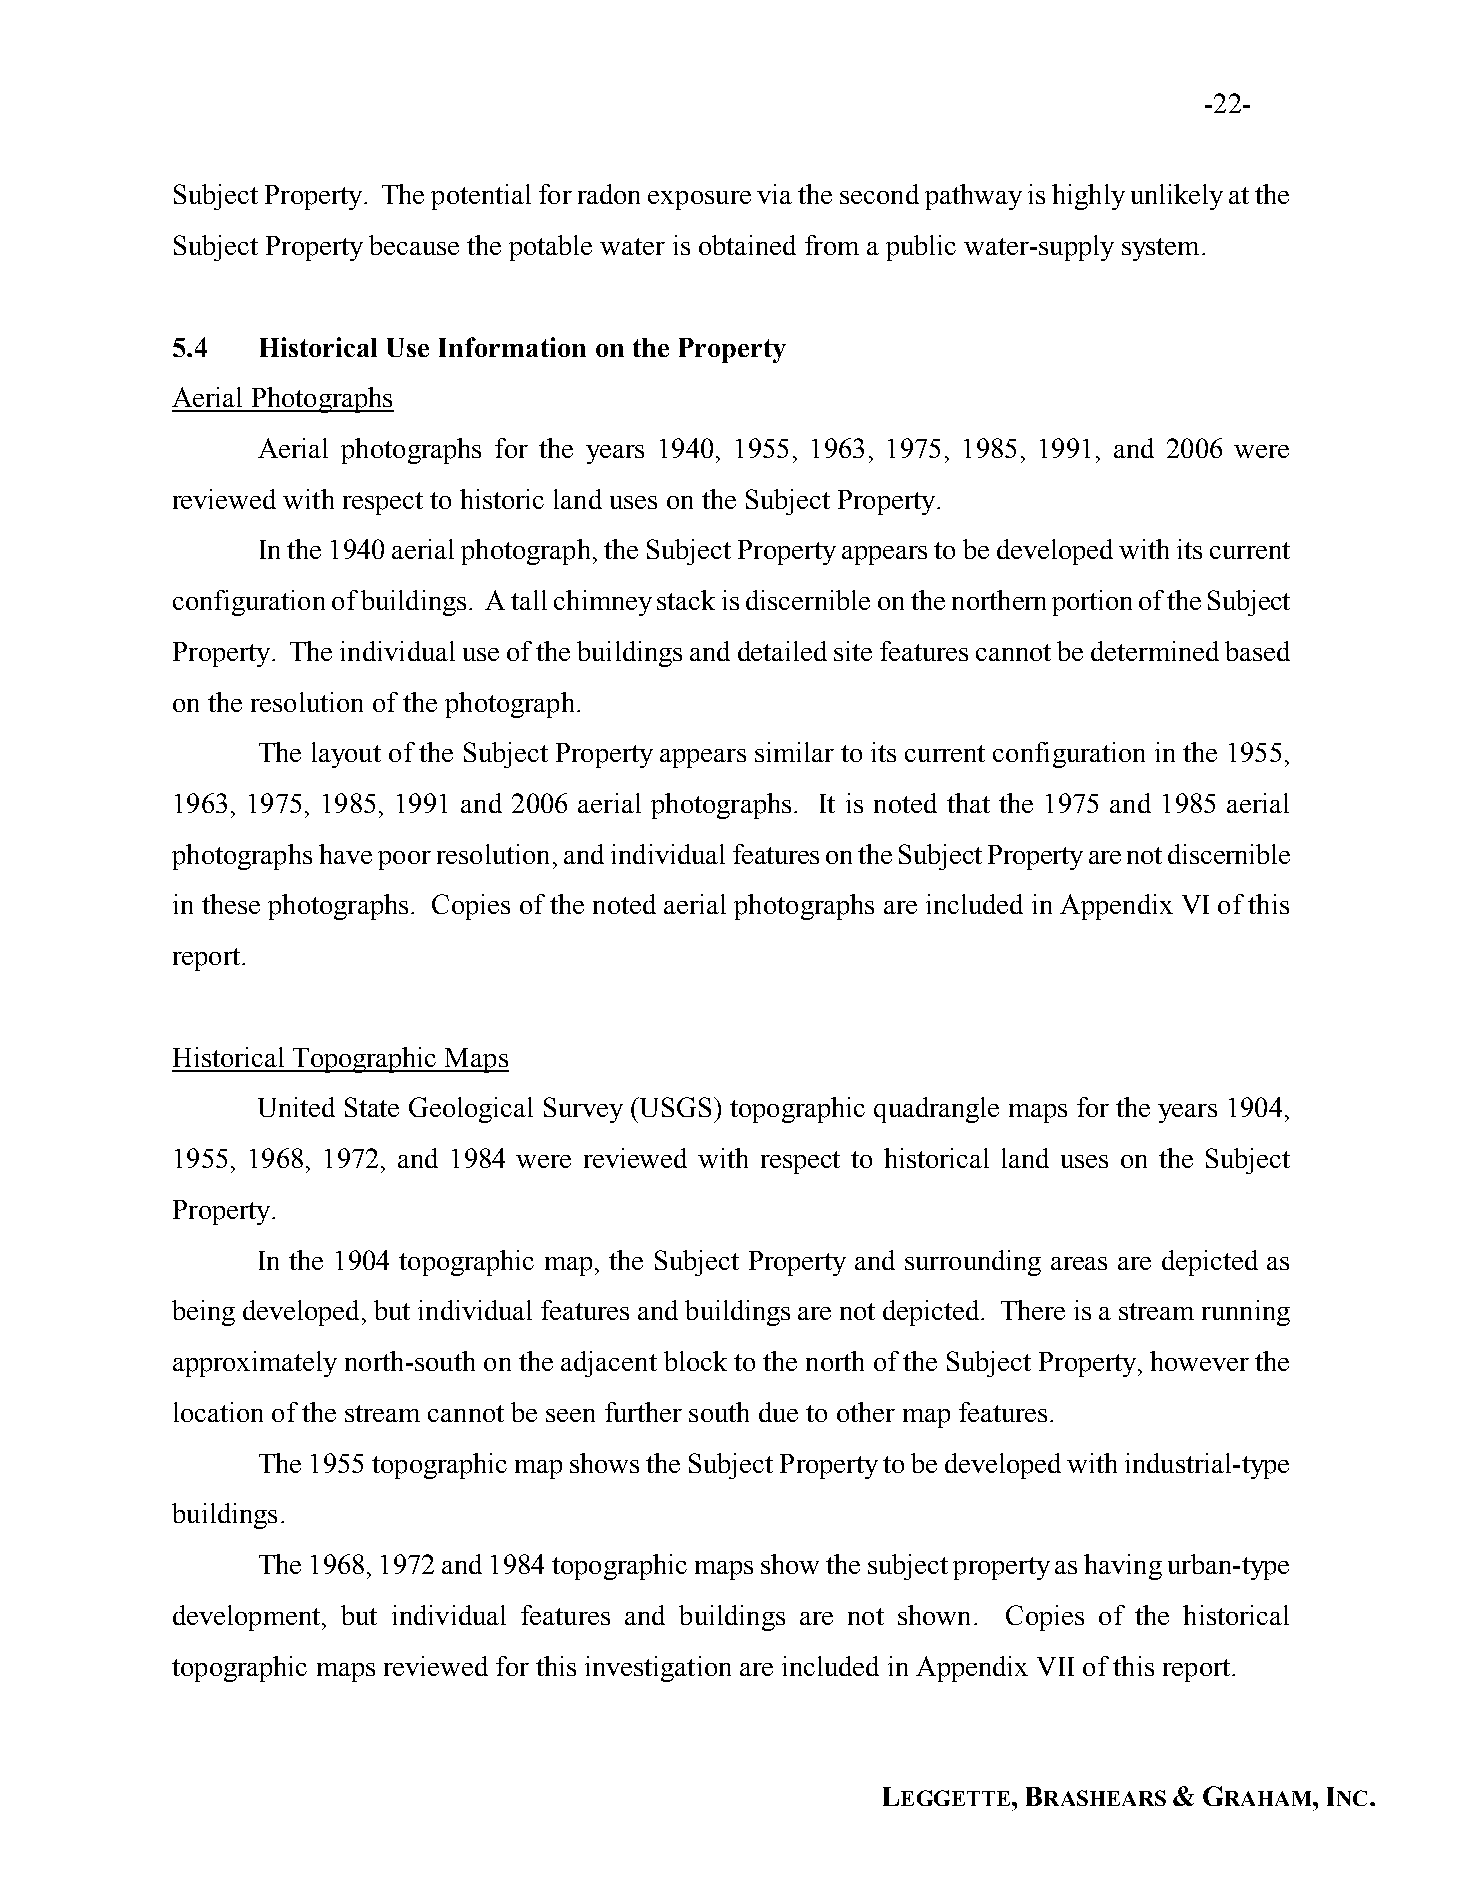  I want to click on similar, so click(794, 752).
